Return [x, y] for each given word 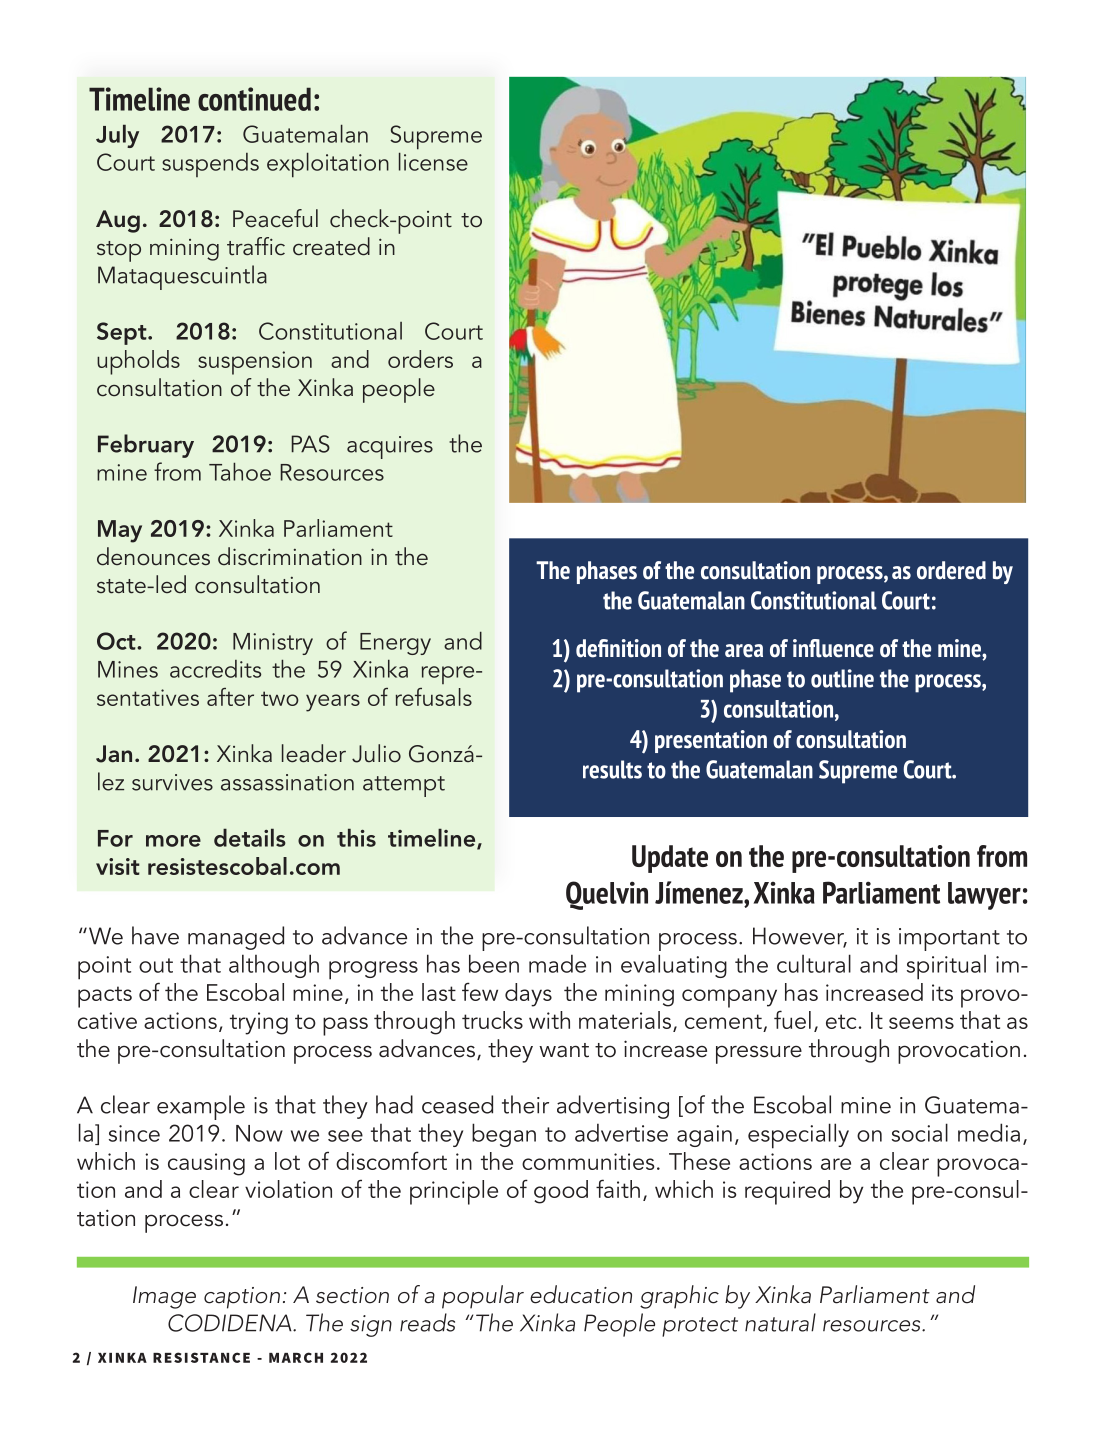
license [433, 161]
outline [842, 678]
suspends [210, 165]
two [280, 698]
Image [164, 1297]
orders [420, 359]
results [612, 769]
